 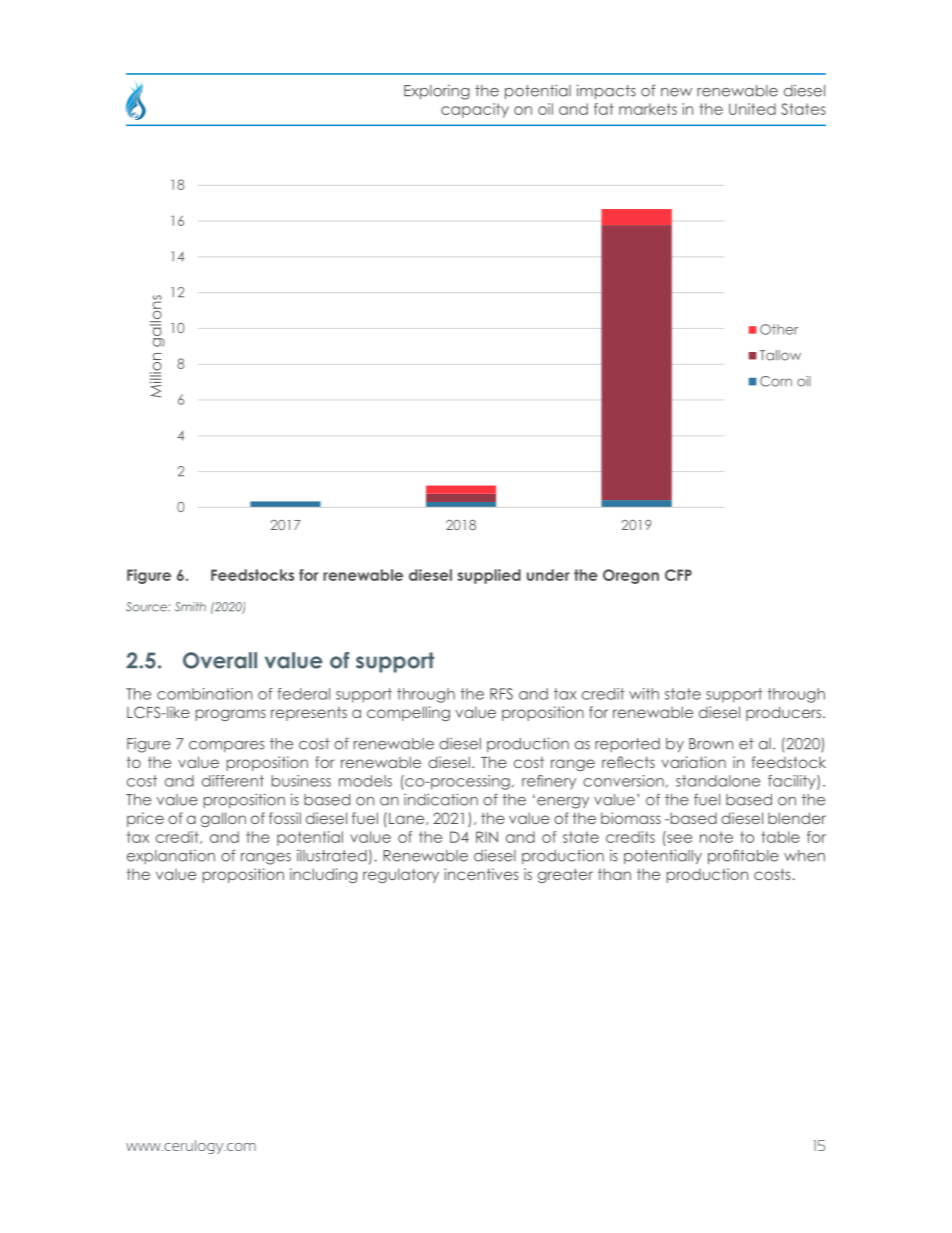 I want to click on United, so click(x=752, y=109).
